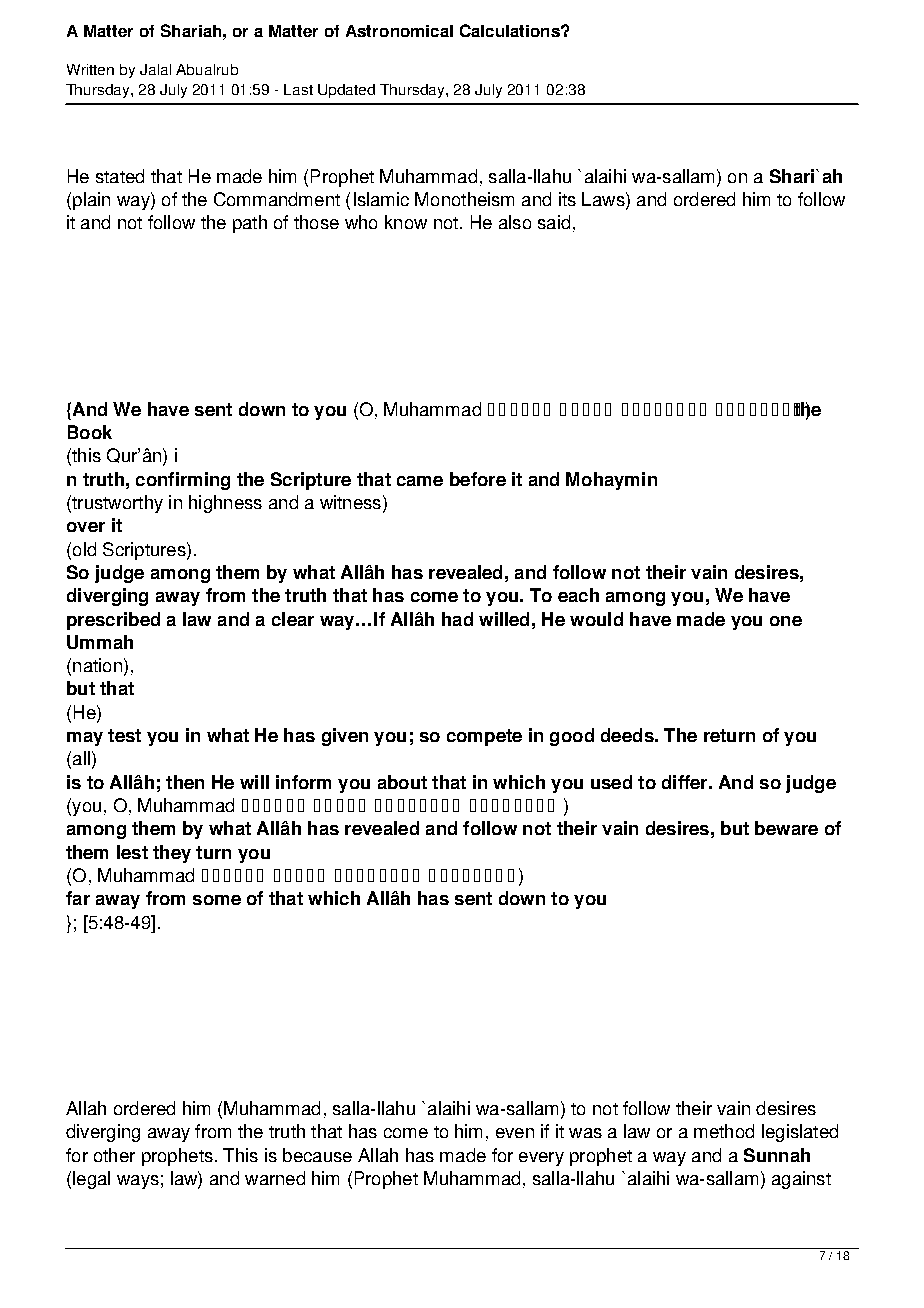 The image size is (924, 1308). I want to click on know, so click(406, 222).
